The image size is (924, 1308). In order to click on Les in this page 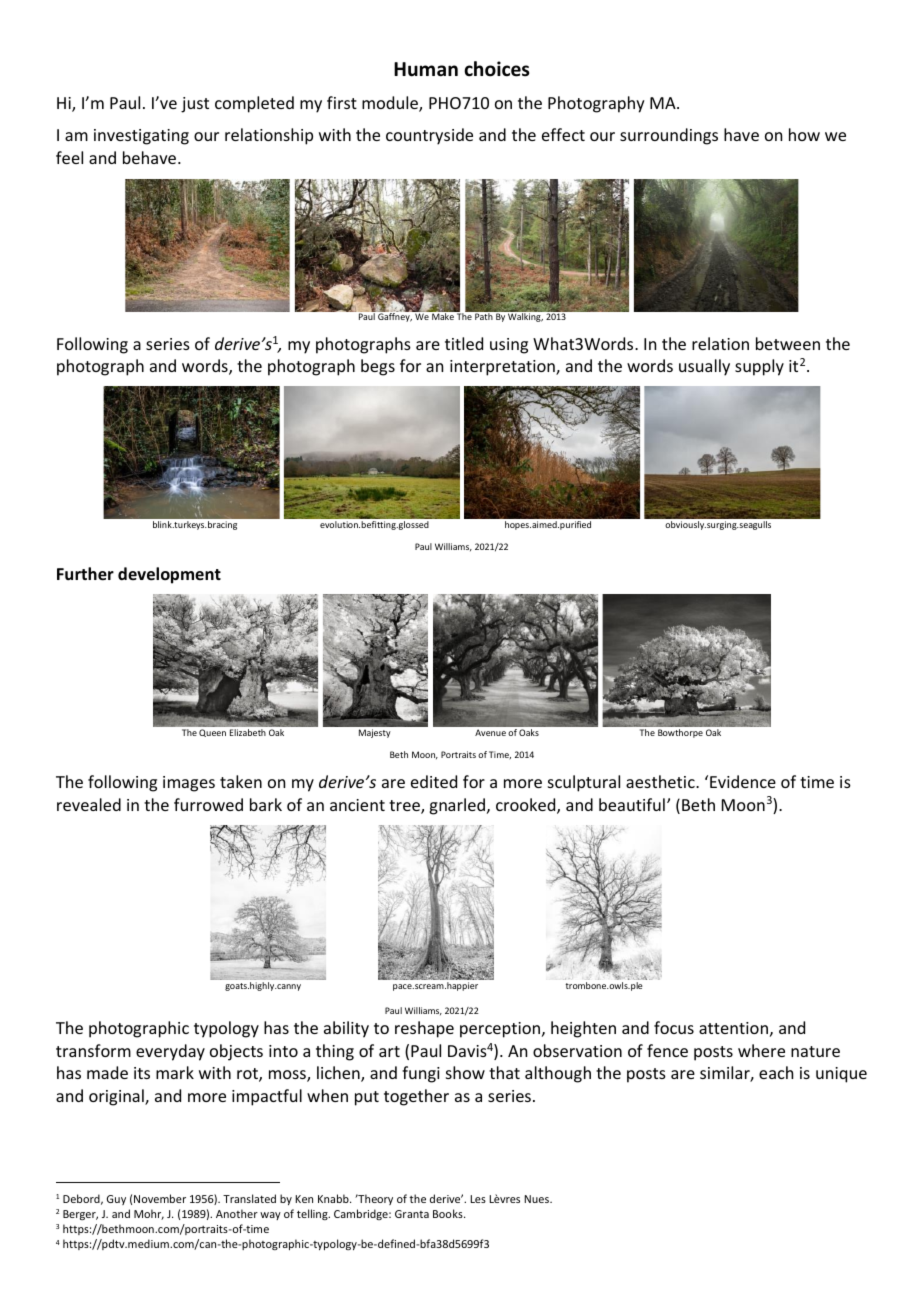, I will do `click(478, 1199)`.
